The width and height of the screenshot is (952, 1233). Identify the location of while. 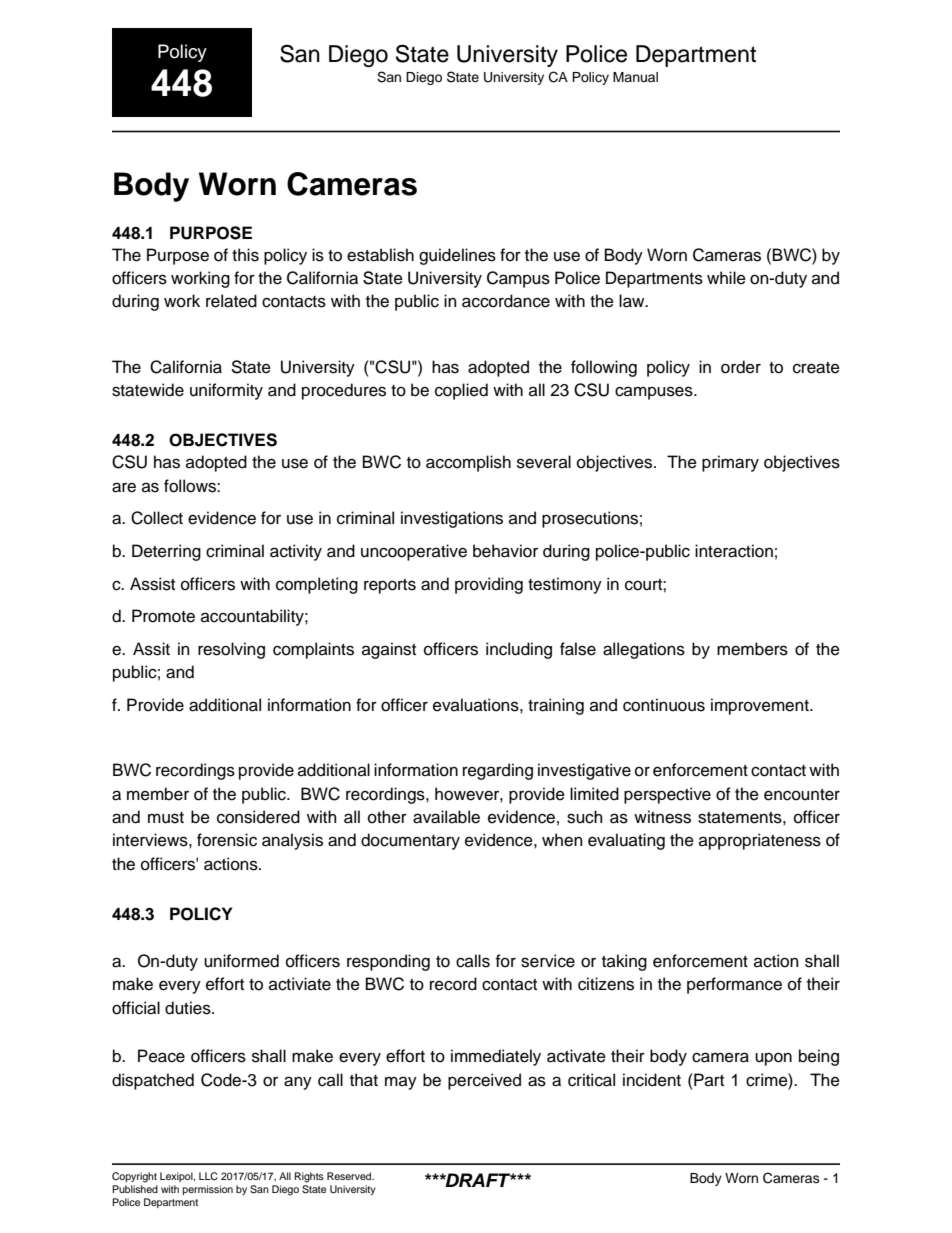
(726, 278).
